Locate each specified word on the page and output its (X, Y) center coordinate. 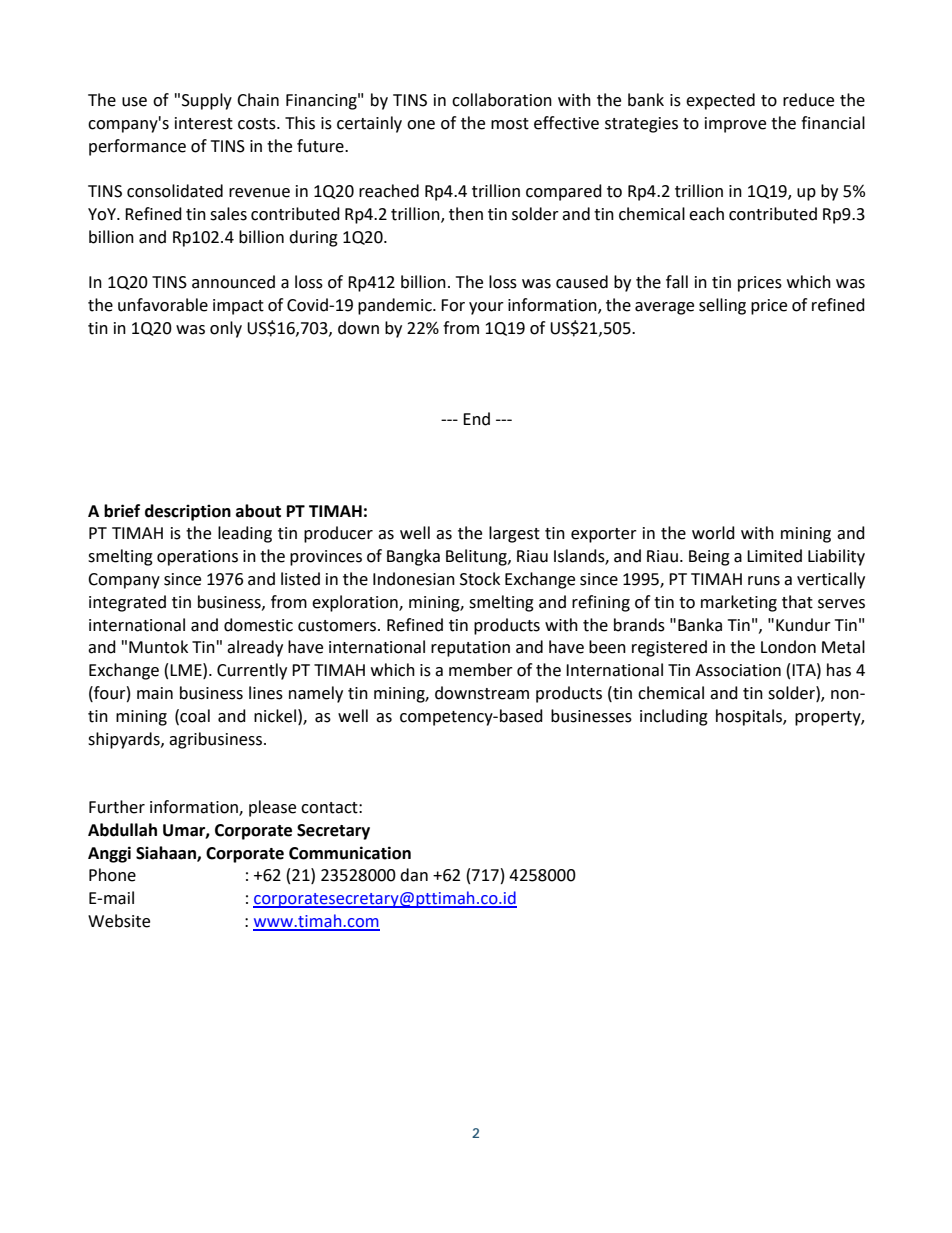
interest (204, 123)
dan (414, 875)
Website (119, 921)
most (510, 124)
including (674, 717)
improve (735, 125)
